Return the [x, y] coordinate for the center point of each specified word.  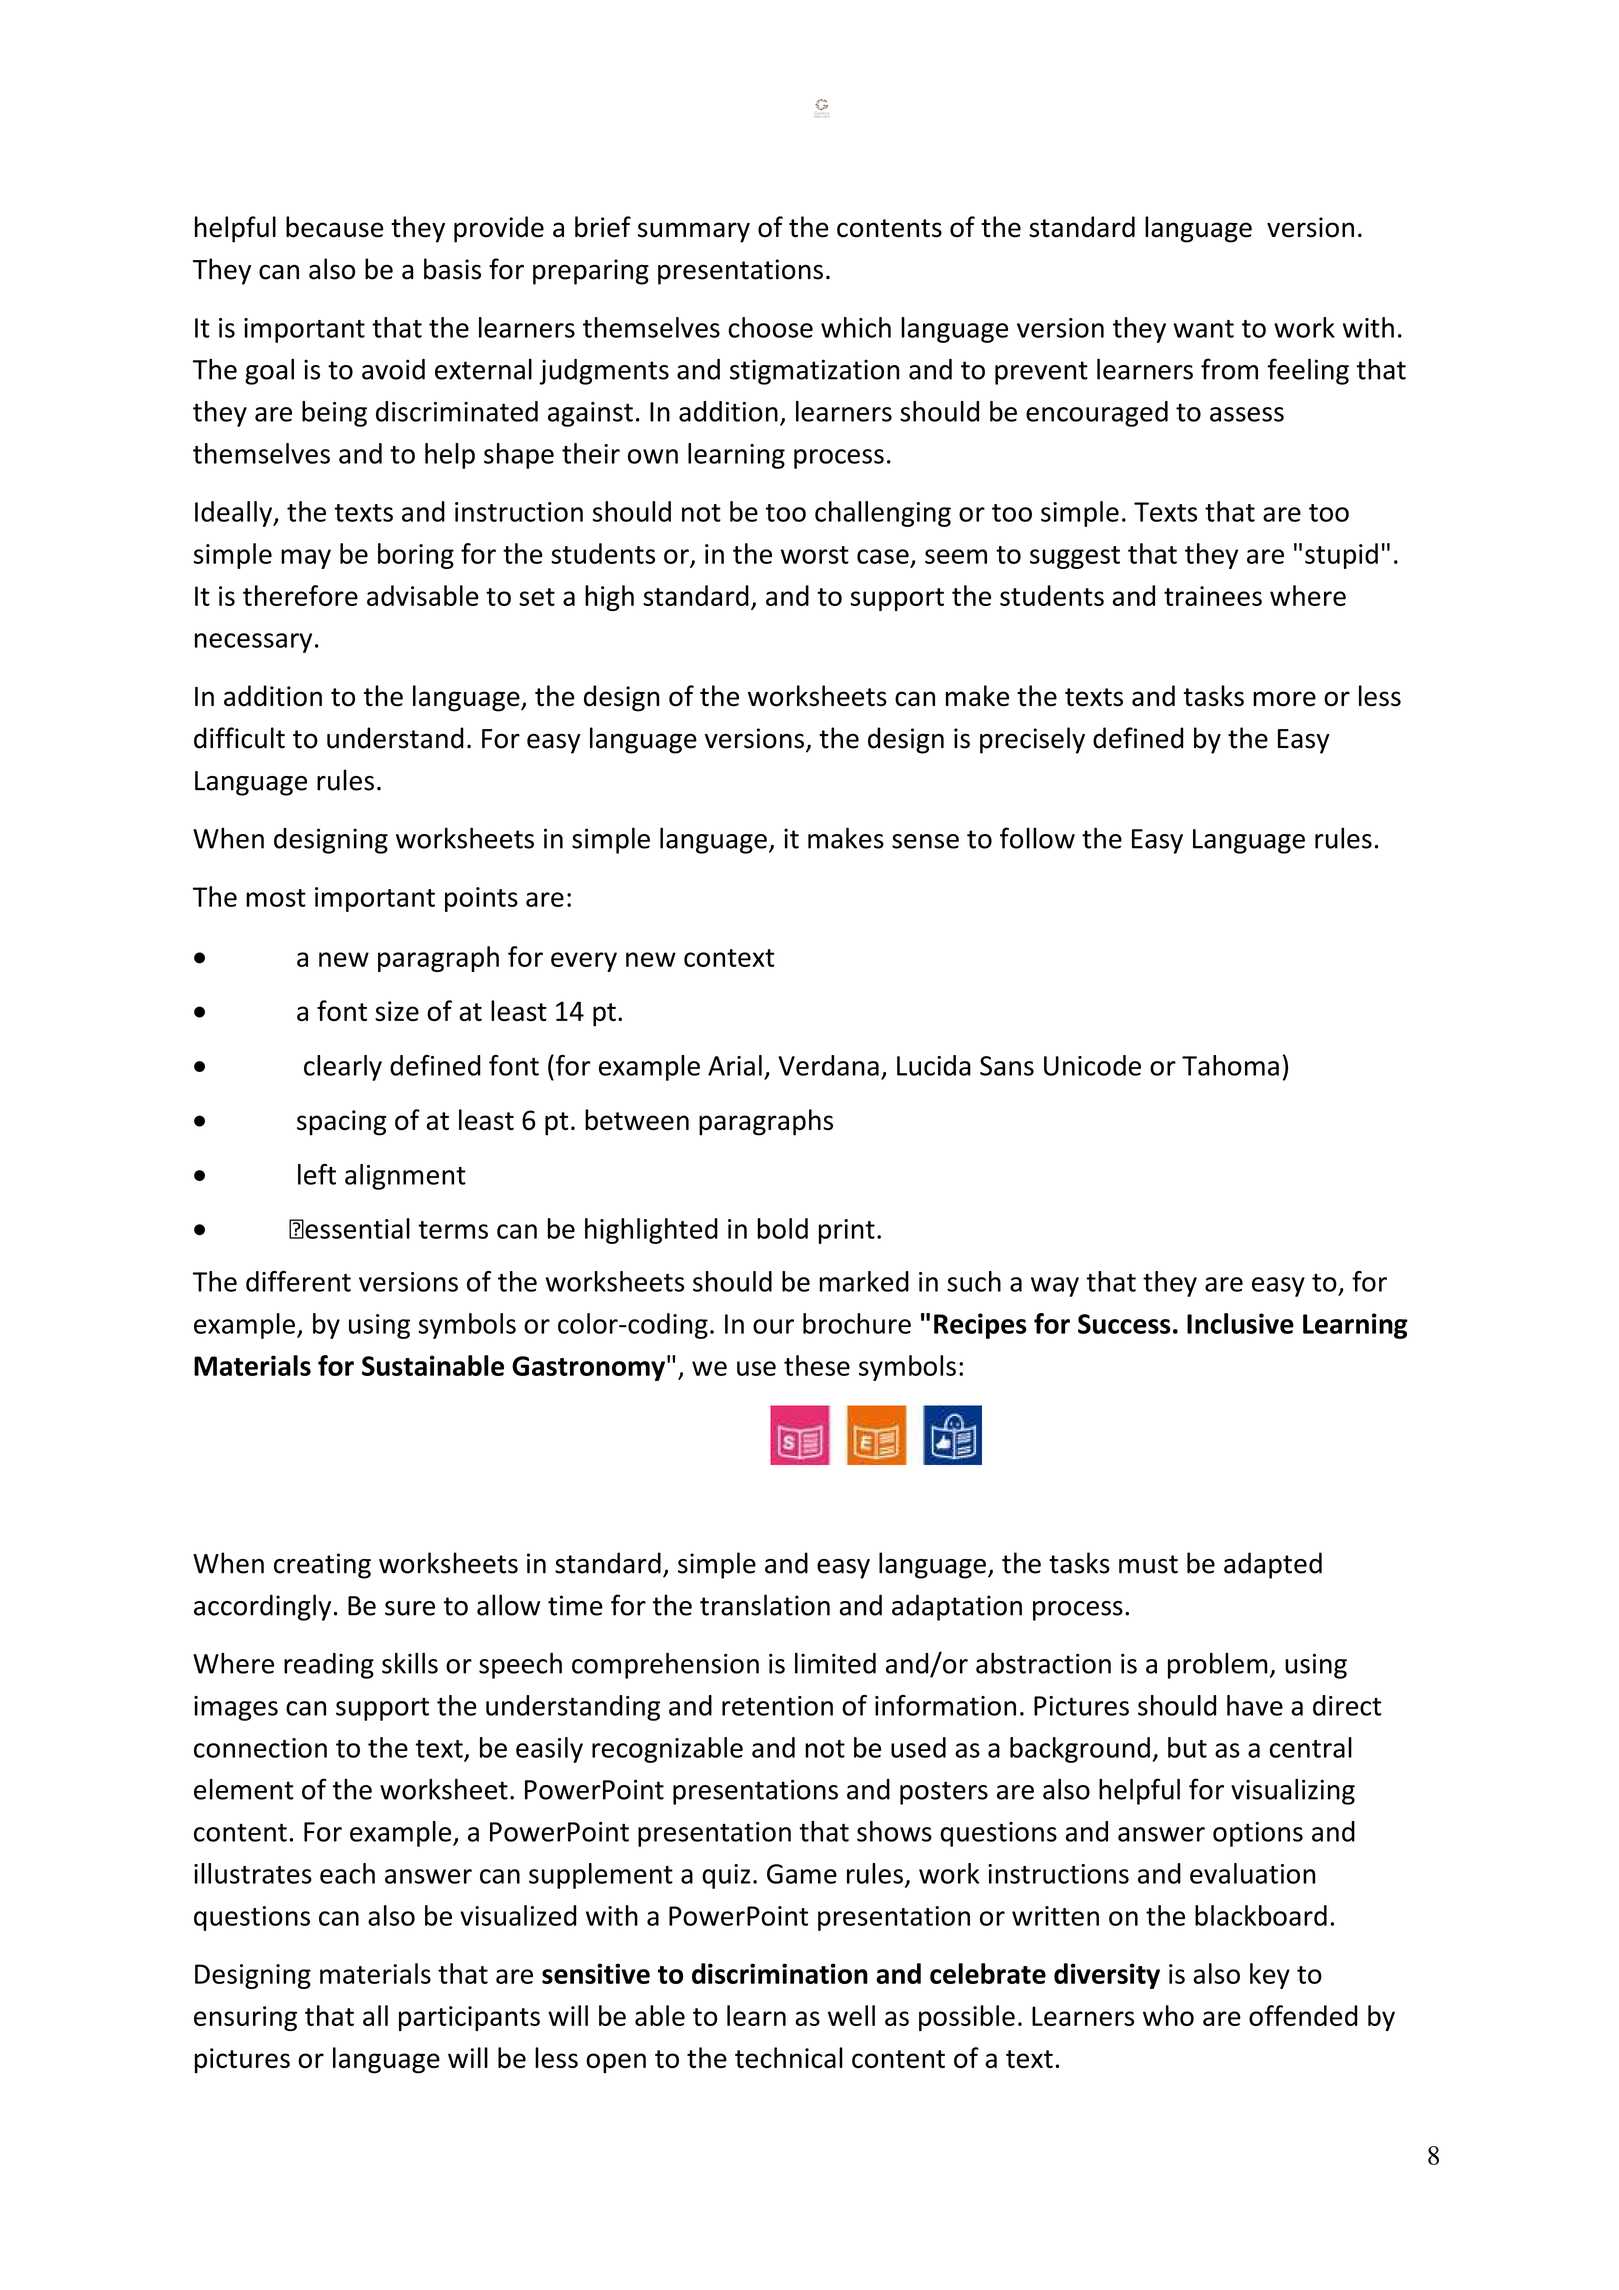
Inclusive [1240, 1323]
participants [469, 2018]
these [817, 1365]
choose [770, 327]
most [276, 898]
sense [925, 841]
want [1203, 329]
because [334, 227]
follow [1037, 838]
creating [322, 1566]
